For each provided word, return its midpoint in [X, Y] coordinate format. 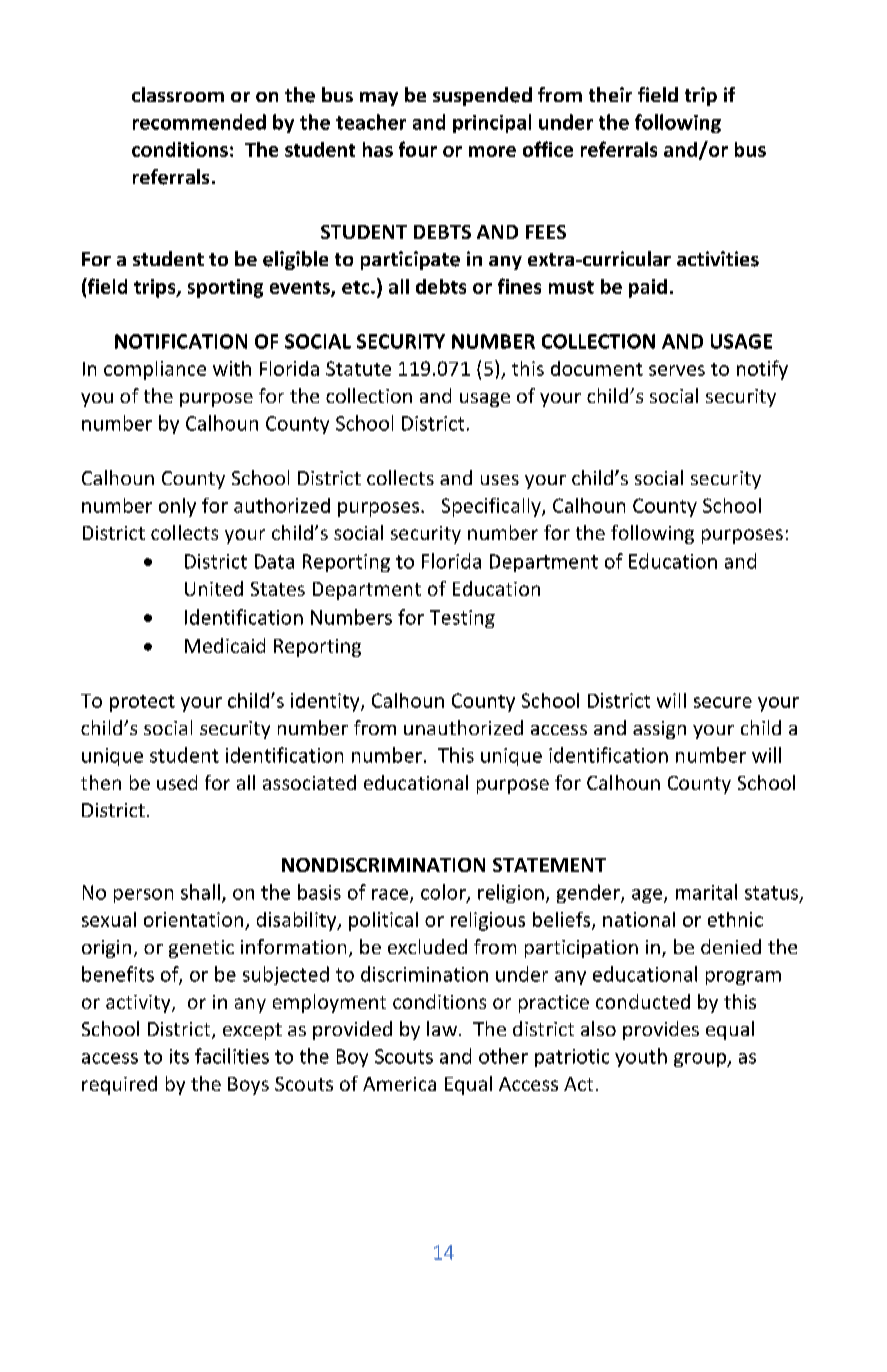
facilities [232, 1056]
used [177, 782]
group [701, 1060]
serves [677, 370]
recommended [199, 122]
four [418, 149]
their [610, 94]
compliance [155, 370]
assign [659, 730]
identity [326, 702]
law [442, 1028]
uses [500, 480]
